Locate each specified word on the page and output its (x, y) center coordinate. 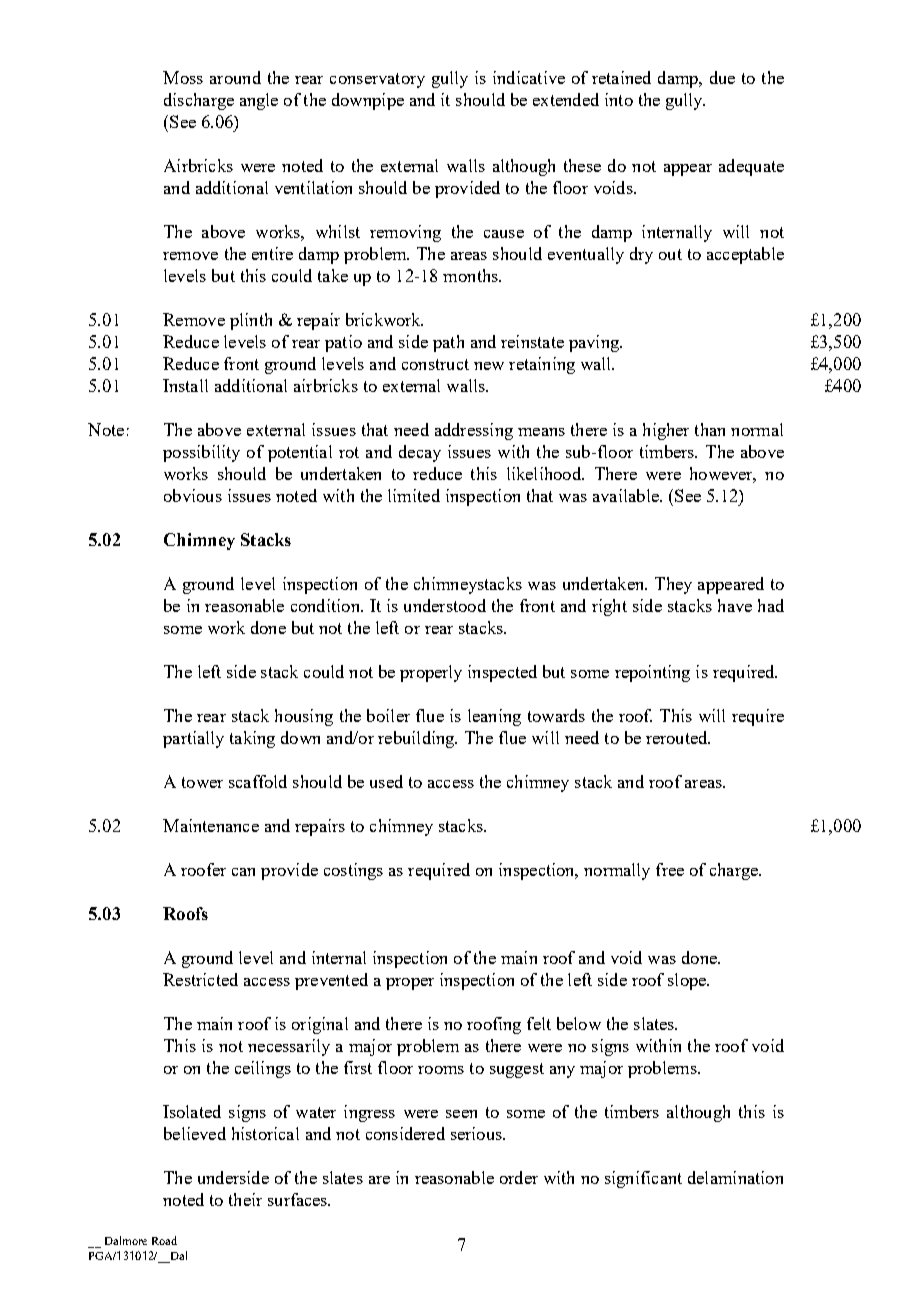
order (519, 1177)
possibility (201, 453)
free (670, 869)
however (723, 474)
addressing (474, 431)
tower (202, 782)
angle (259, 101)
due (722, 77)
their (245, 1199)
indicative (529, 77)
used (386, 781)
